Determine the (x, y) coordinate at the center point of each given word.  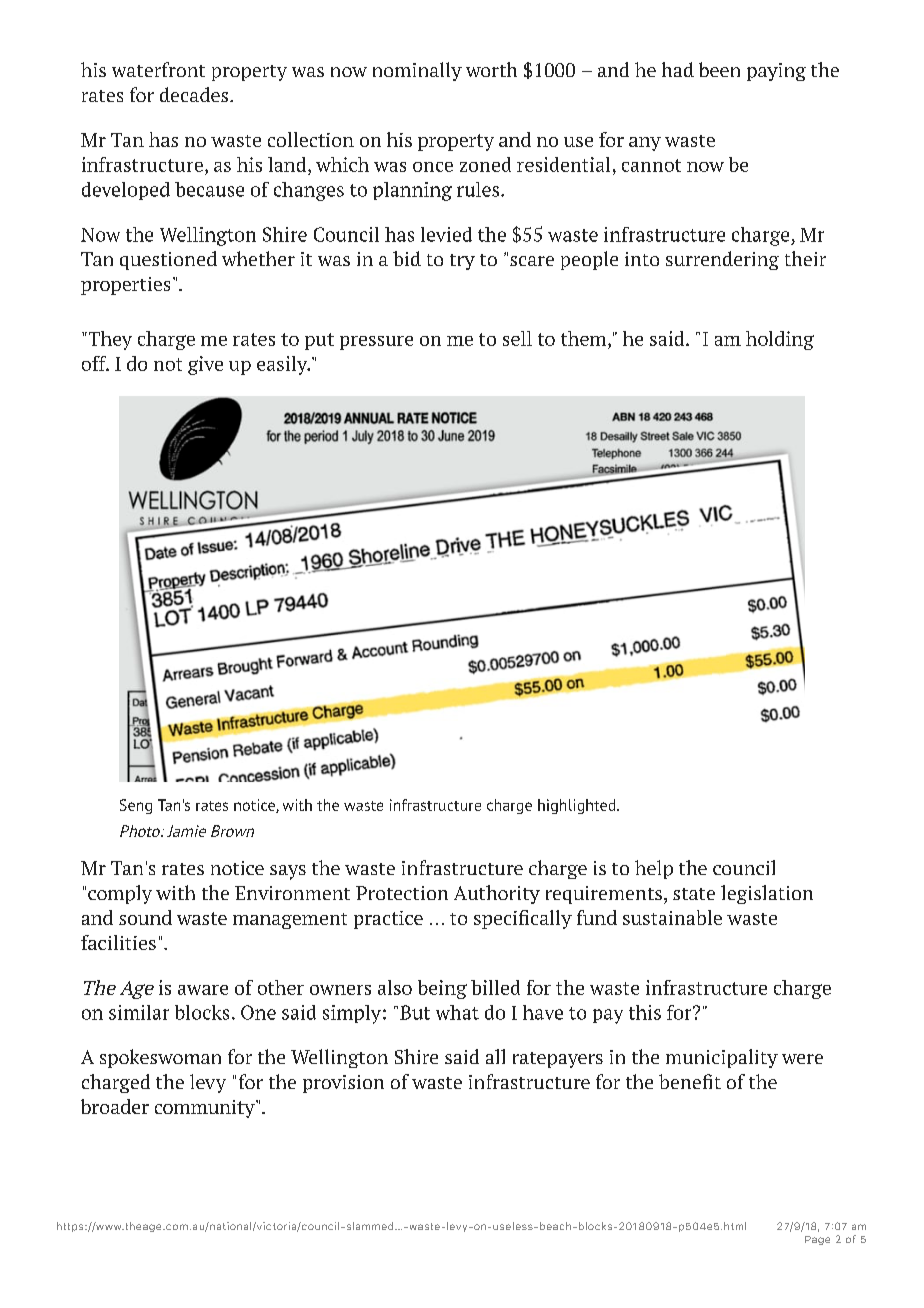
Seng (136, 806)
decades (195, 94)
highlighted (578, 806)
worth (491, 69)
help (654, 869)
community (206, 1109)
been (719, 69)
